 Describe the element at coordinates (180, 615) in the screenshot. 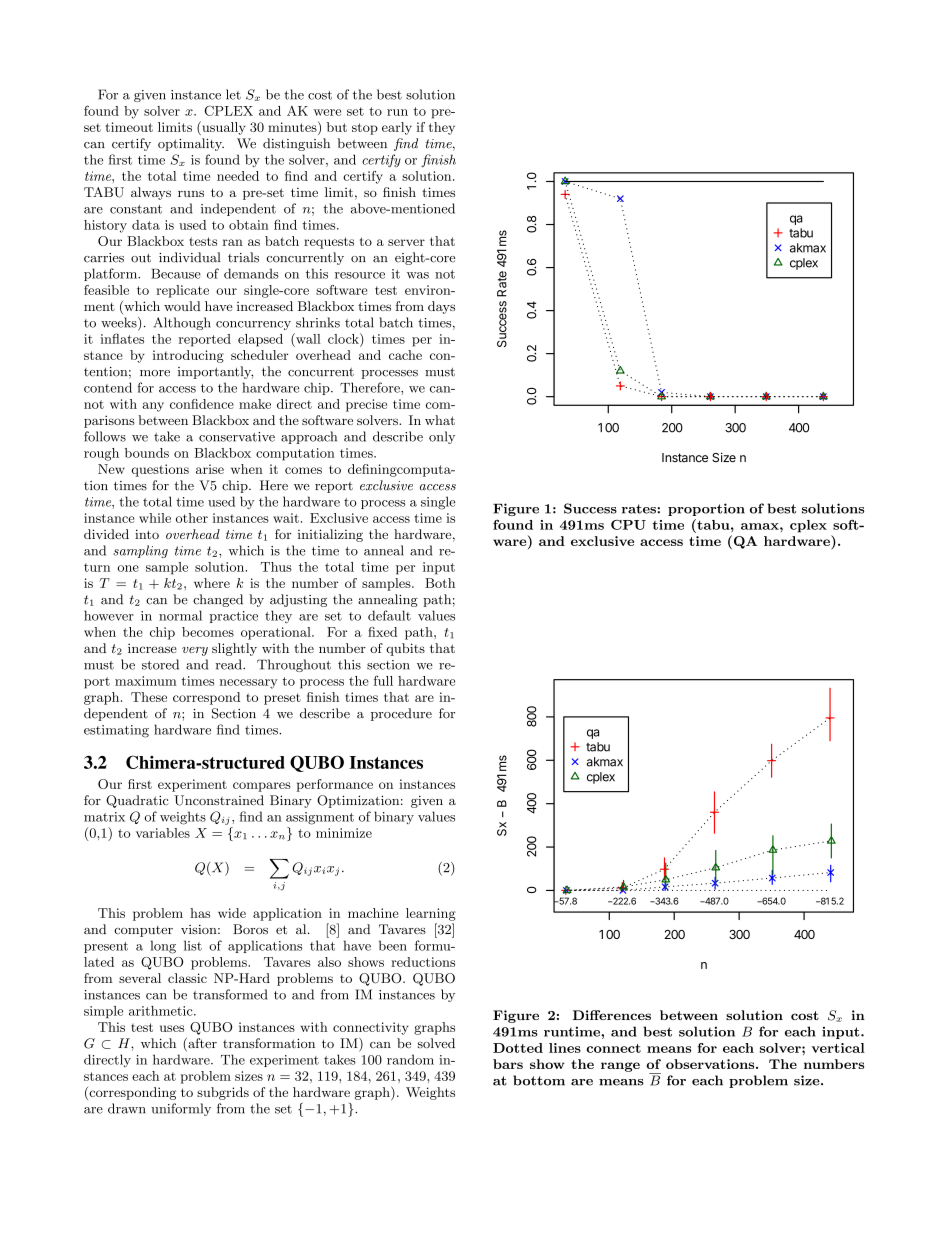

I see `normal` at that location.
